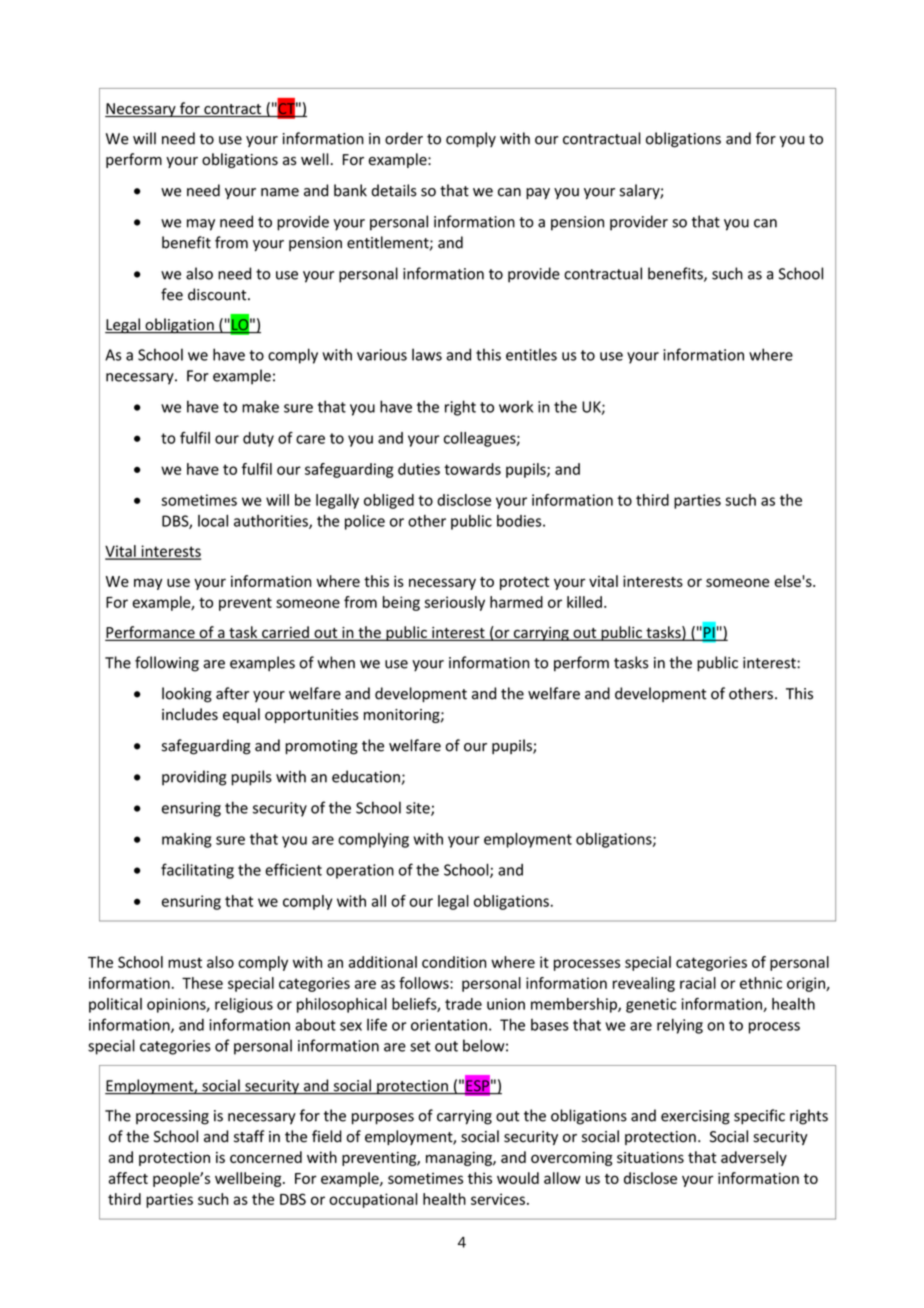  I want to click on work, so click(516, 406).
